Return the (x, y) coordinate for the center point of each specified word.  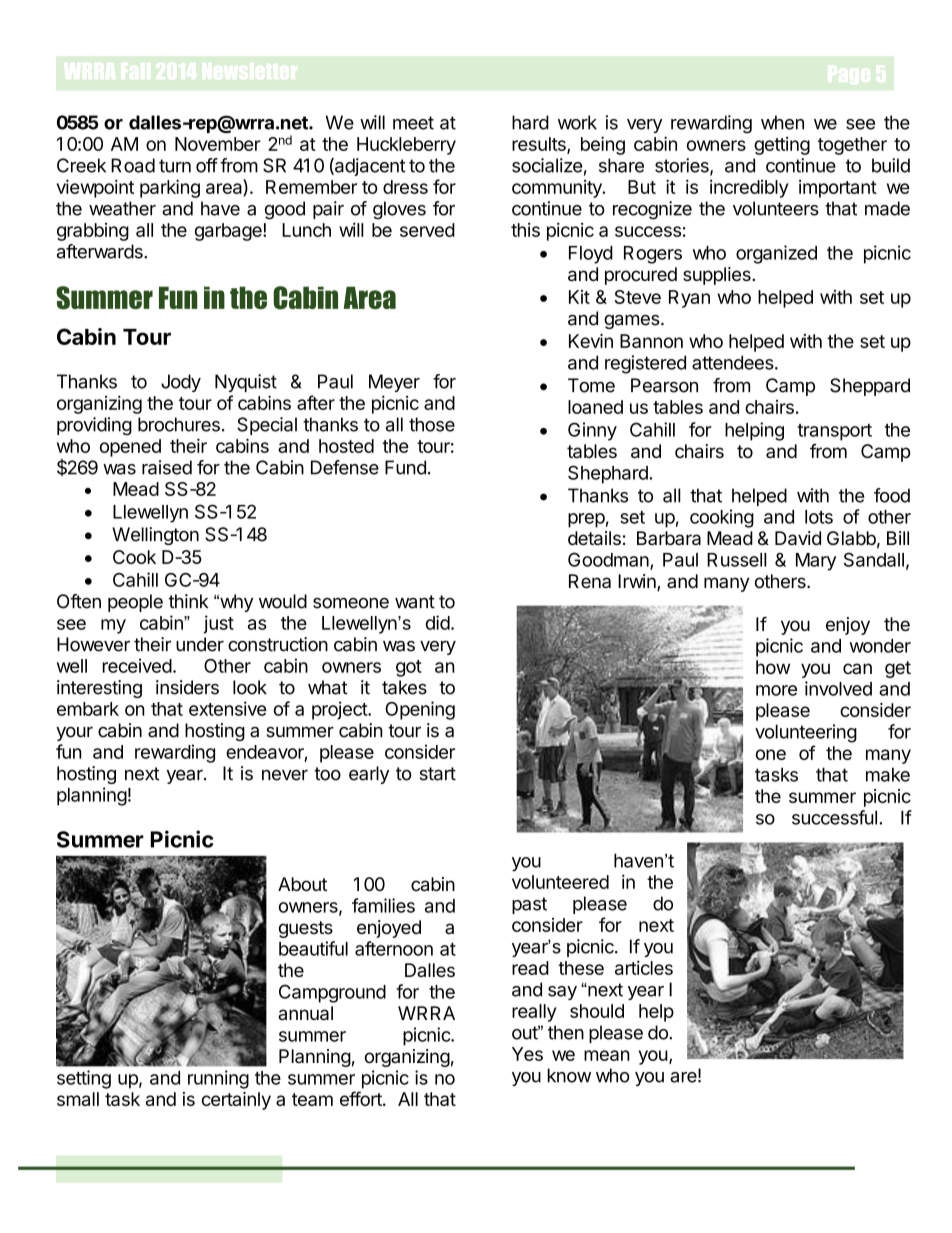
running (218, 1079)
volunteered (560, 882)
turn (175, 166)
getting (782, 146)
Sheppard (870, 387)
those (432, 424)
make (888, 774)
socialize (547, 165)
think (188, 601)
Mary (816, 562)
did (438, 622)
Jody (181, 383)
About (302, 884)
